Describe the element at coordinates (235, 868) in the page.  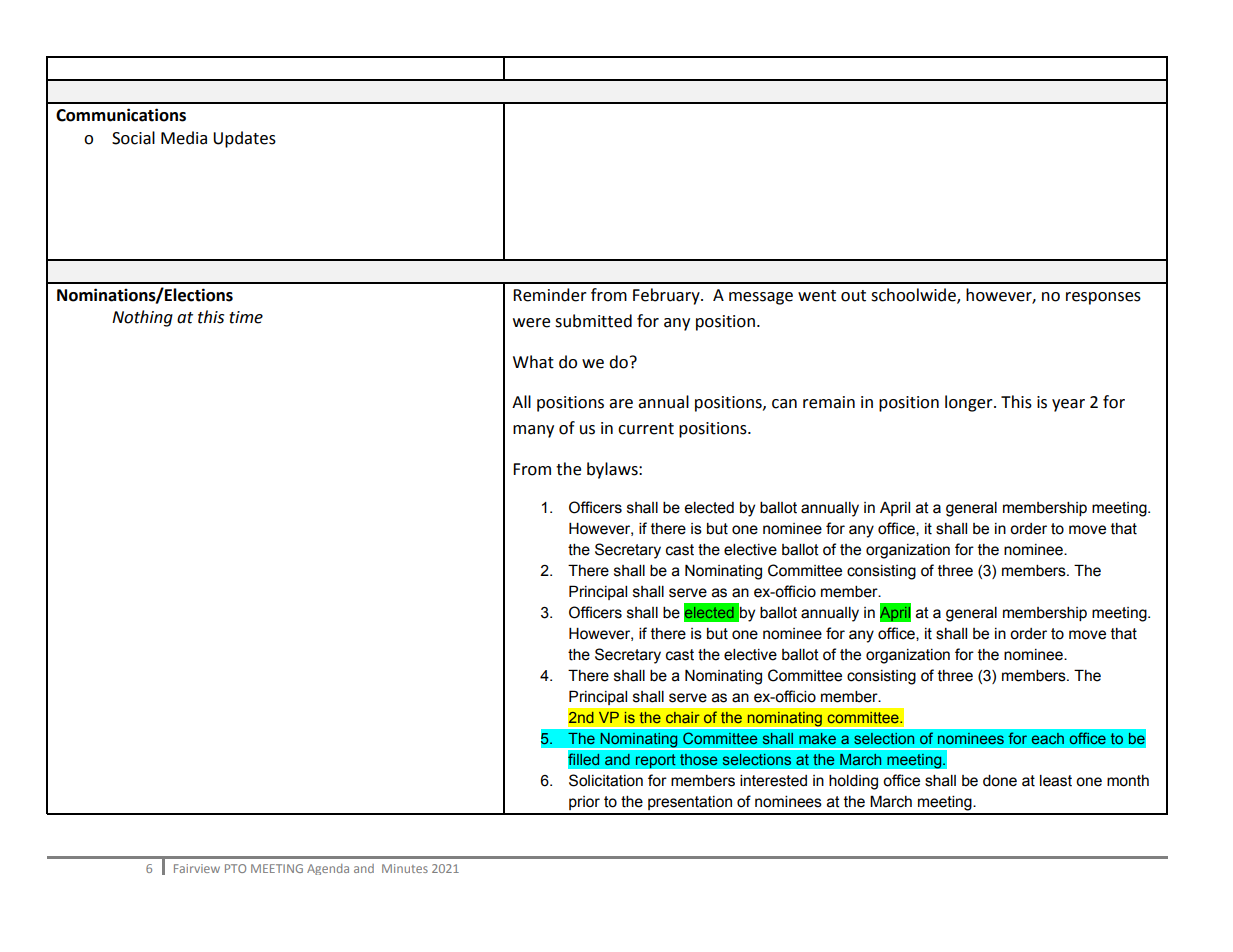
I see `PTO` at that location.
